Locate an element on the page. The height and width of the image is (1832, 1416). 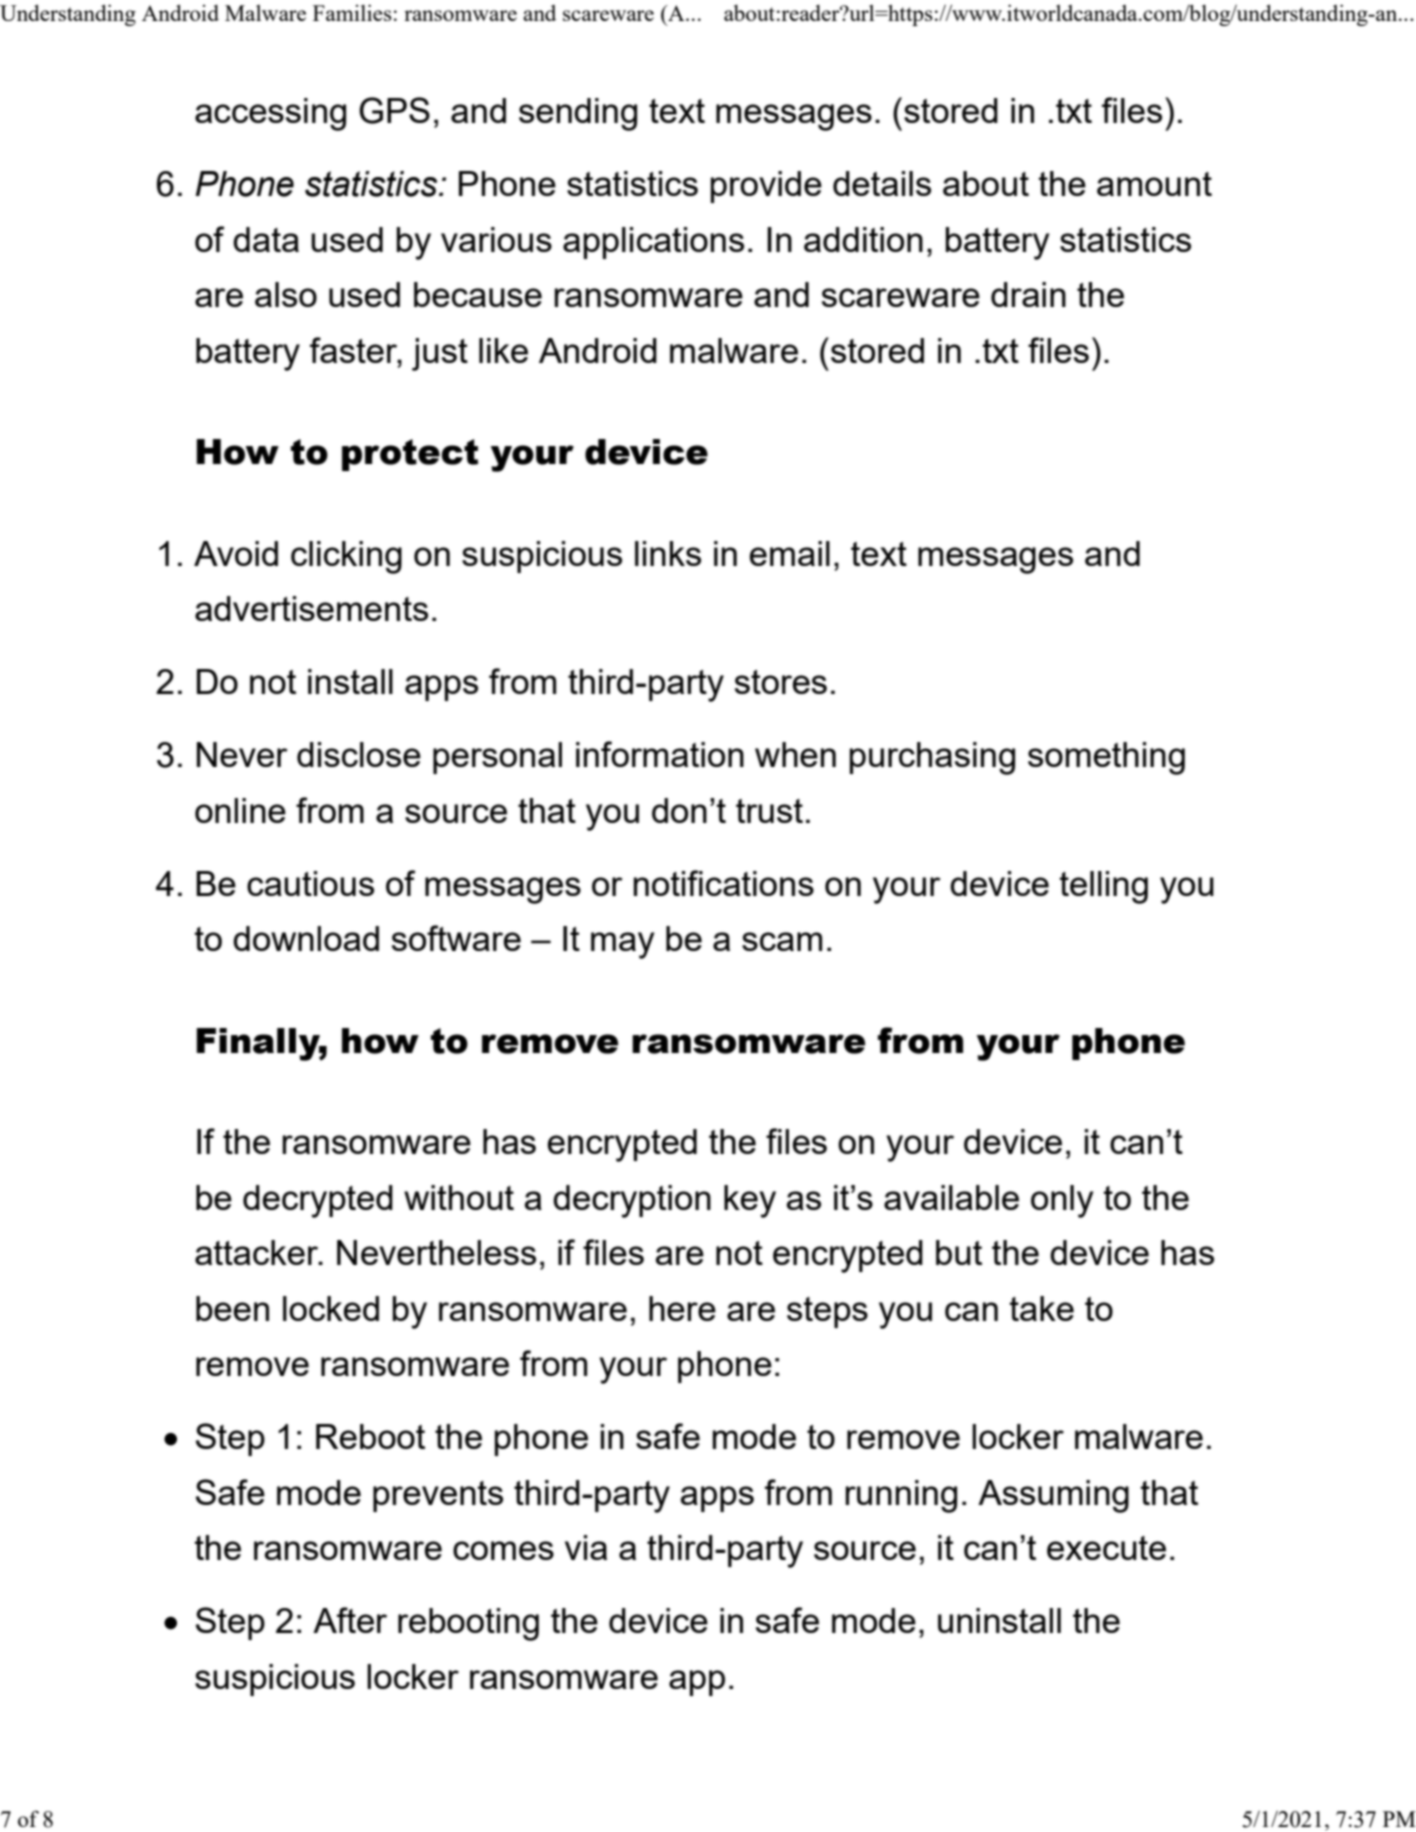
Families is located at coordinates (352, 12).
